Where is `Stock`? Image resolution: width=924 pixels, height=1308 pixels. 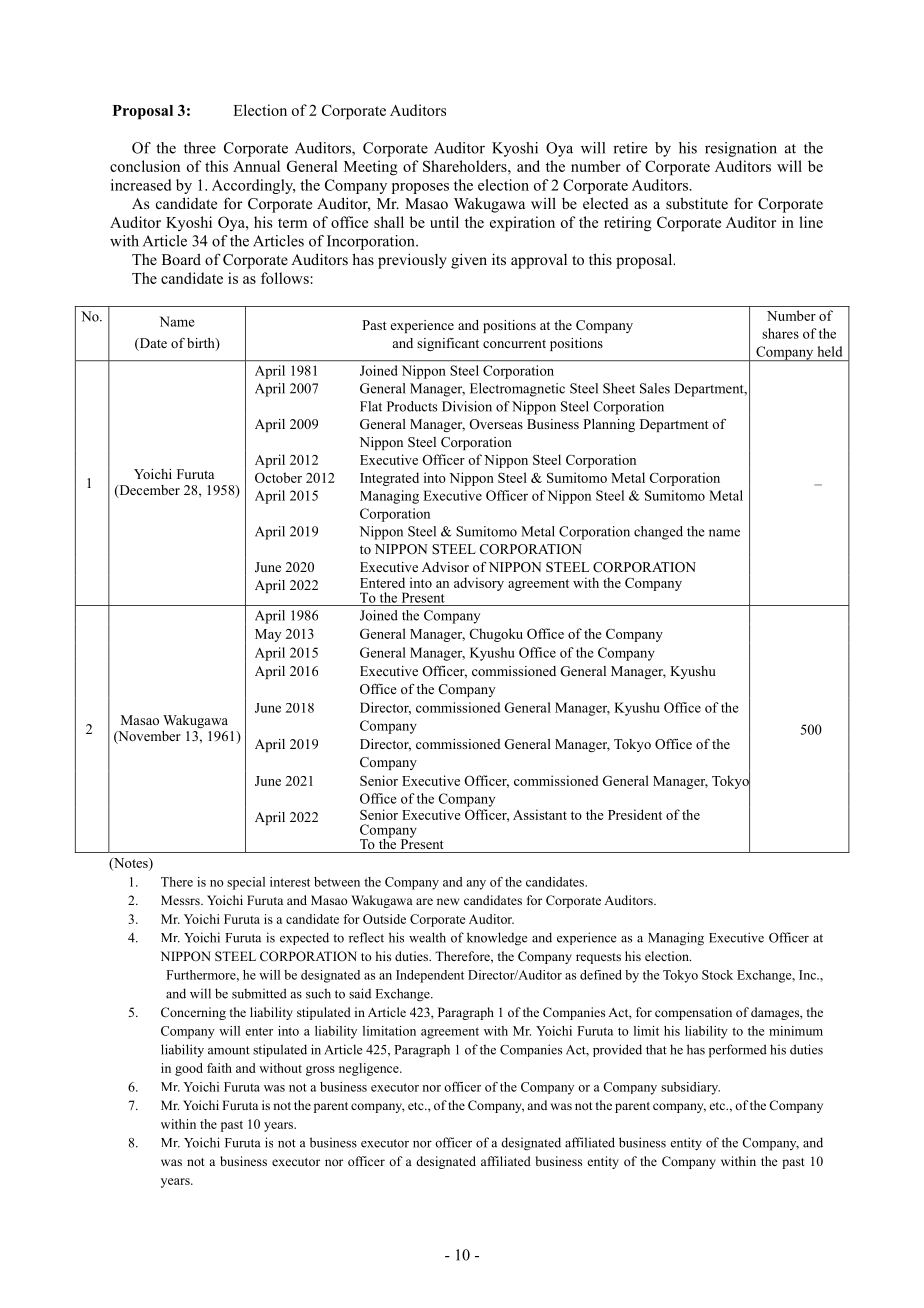 Stock is located at coordinates (717, 975).
